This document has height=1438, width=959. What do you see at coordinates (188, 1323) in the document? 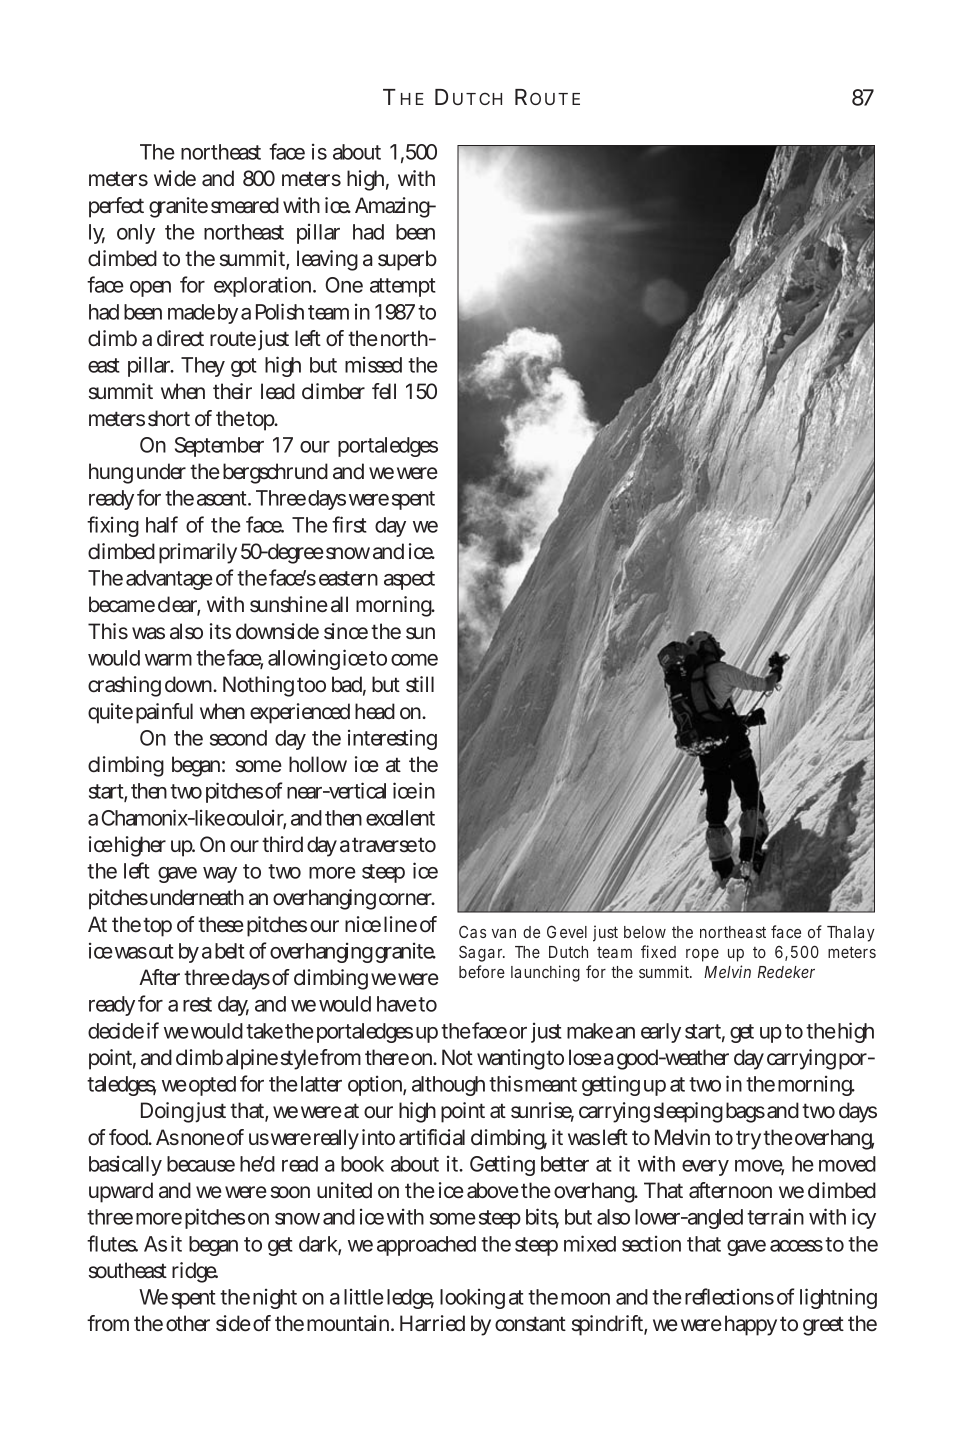
I see `other` at bounding box center [188, 1323].
